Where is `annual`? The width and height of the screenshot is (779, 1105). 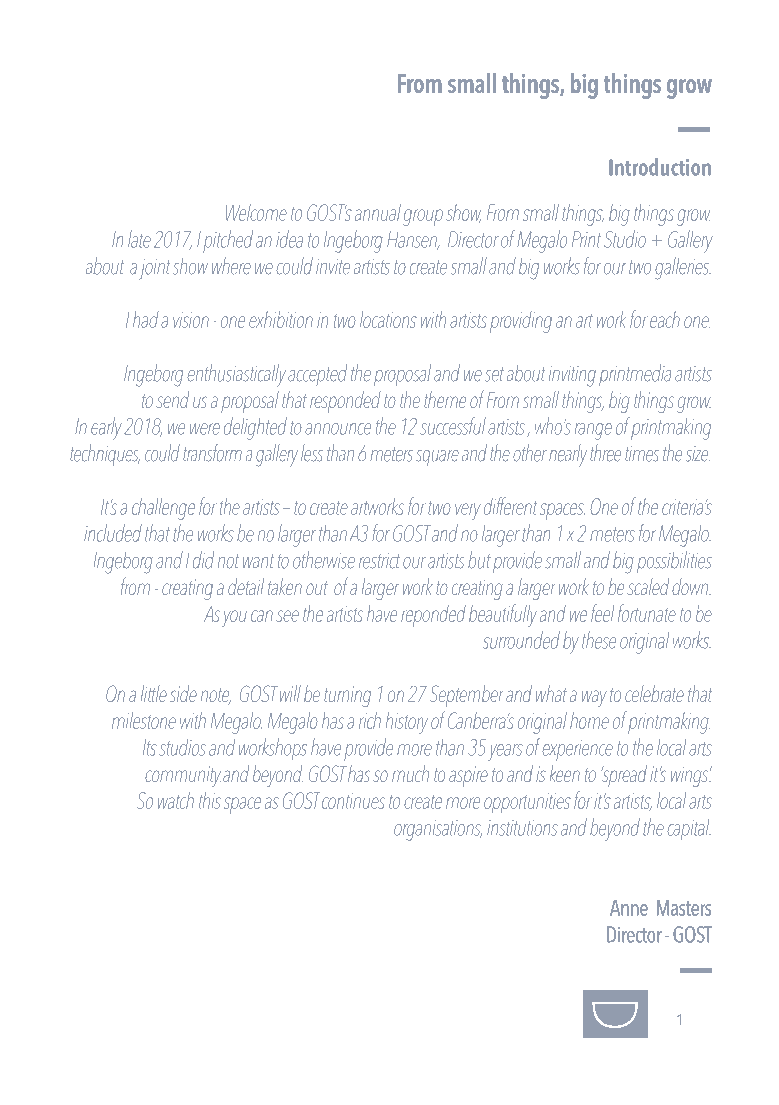
annual is located at coordinates (378, 212).
